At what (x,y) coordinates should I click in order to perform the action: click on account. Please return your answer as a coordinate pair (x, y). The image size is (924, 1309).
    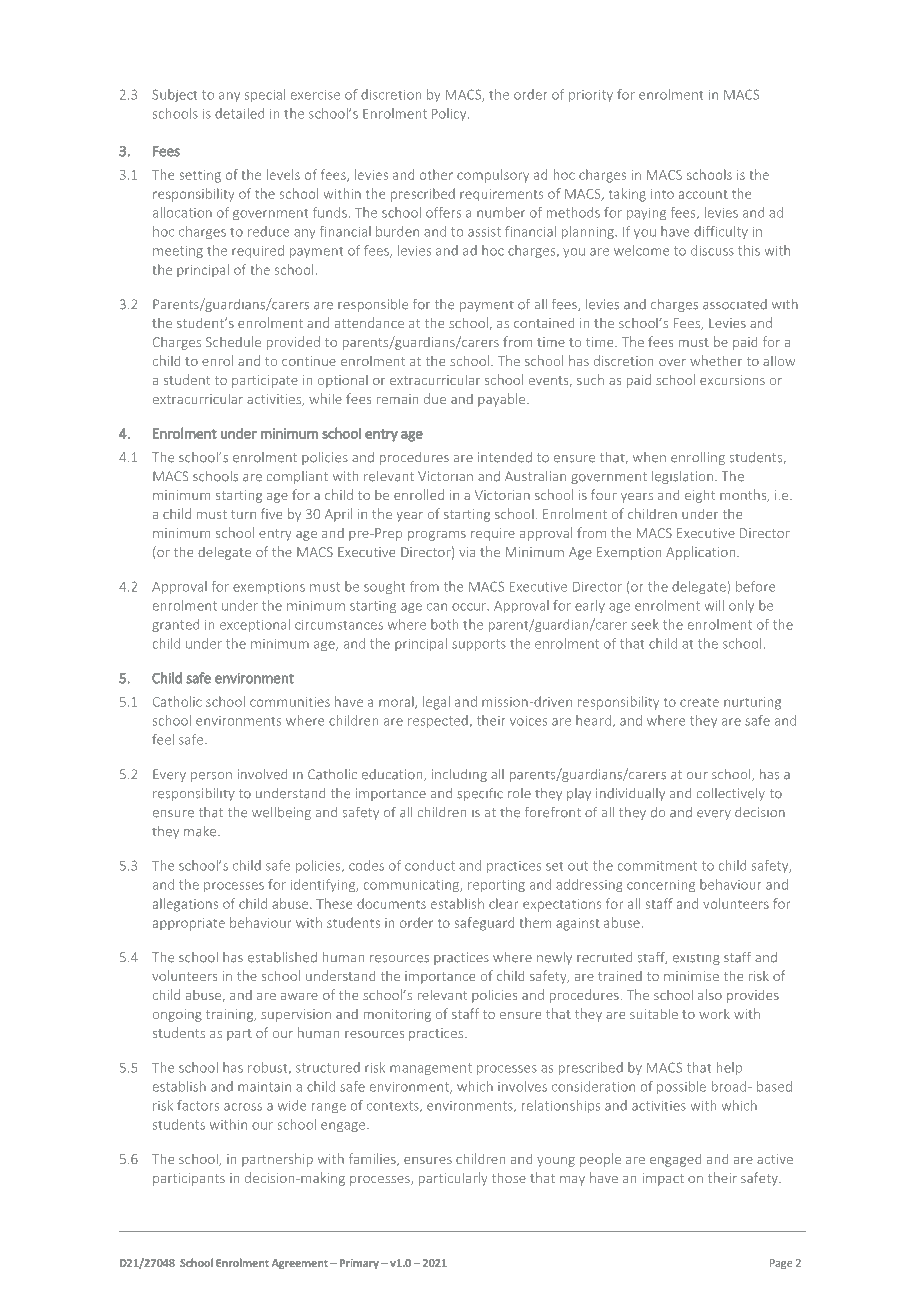
    Looking at the image, I should click on (703, 194).
